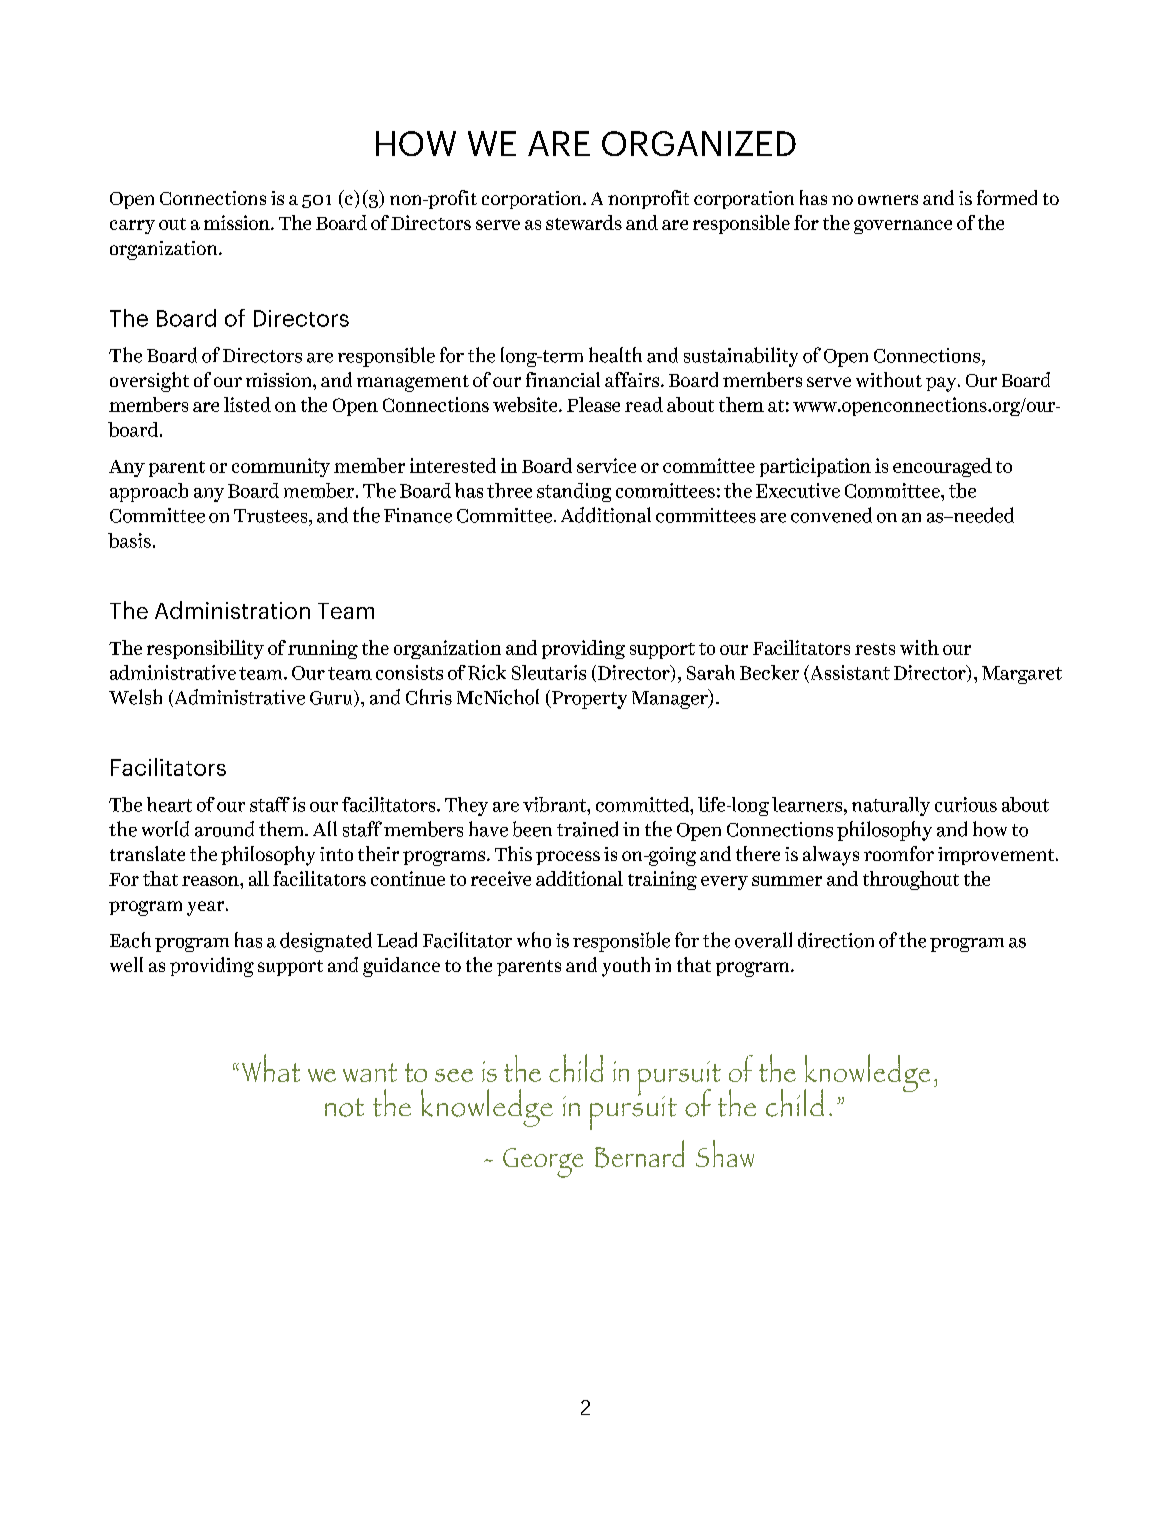  I want to click on owners, so click(888, 200).
